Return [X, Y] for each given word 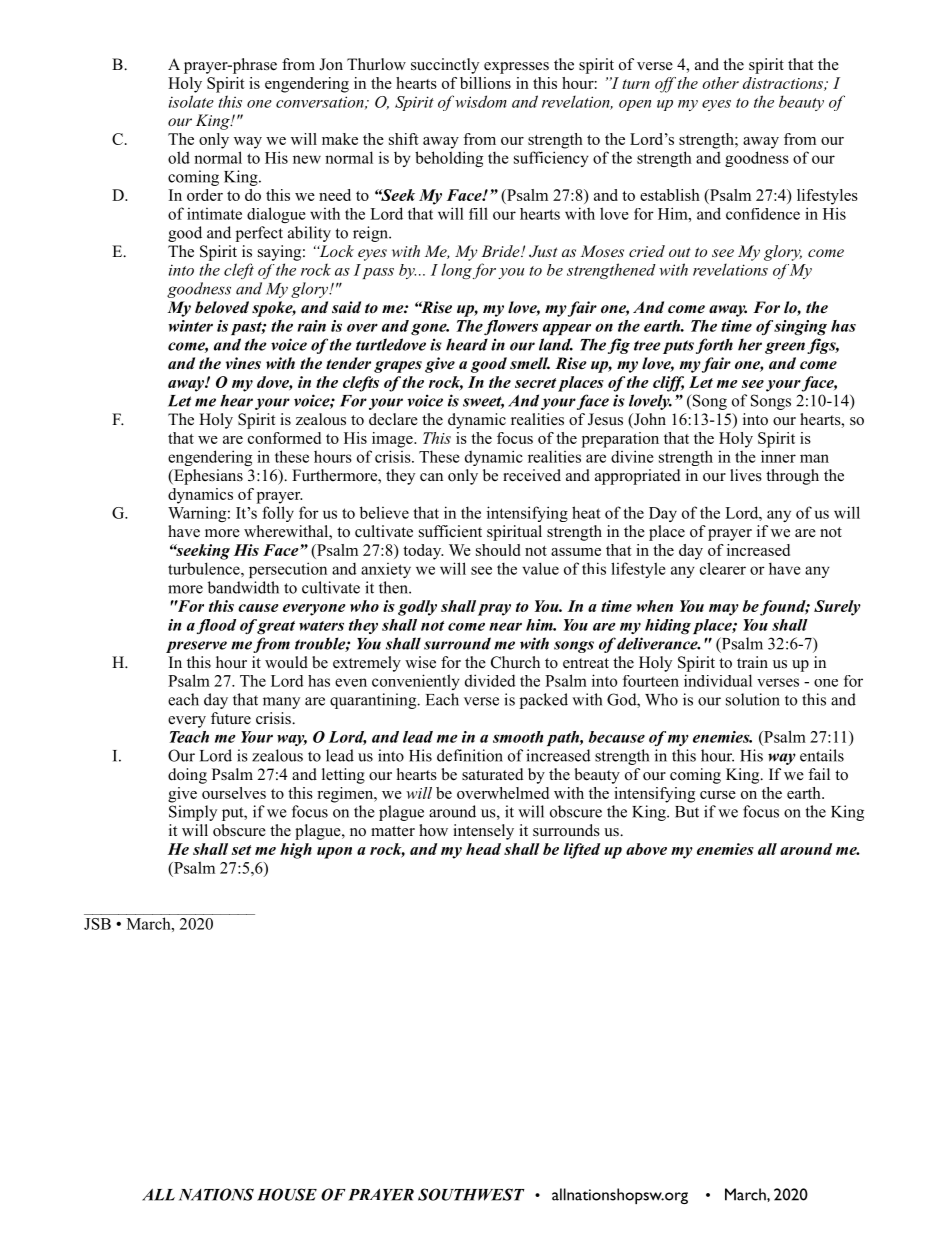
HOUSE [287, 1194]
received [532, 475]
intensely [483, 832]
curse [718, 795]
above [646, 849]
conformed [284, 438]
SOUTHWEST [471, 1194]
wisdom [481, 101]
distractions [784, 84]
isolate [191, 101]
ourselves [234, 793]
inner [778, 456]
